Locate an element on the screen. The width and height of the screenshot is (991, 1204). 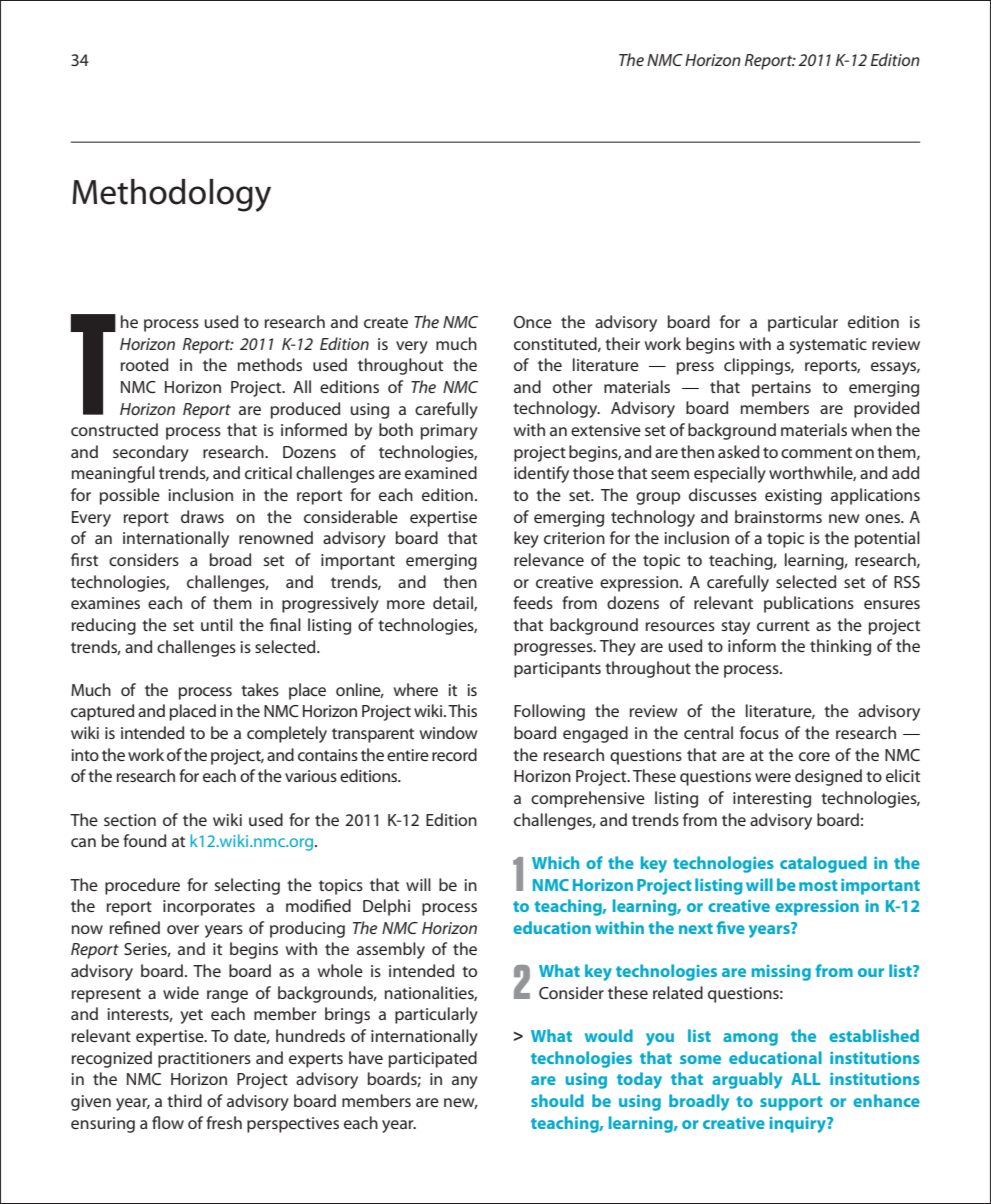
support is located at coordinates (791, 1103).
